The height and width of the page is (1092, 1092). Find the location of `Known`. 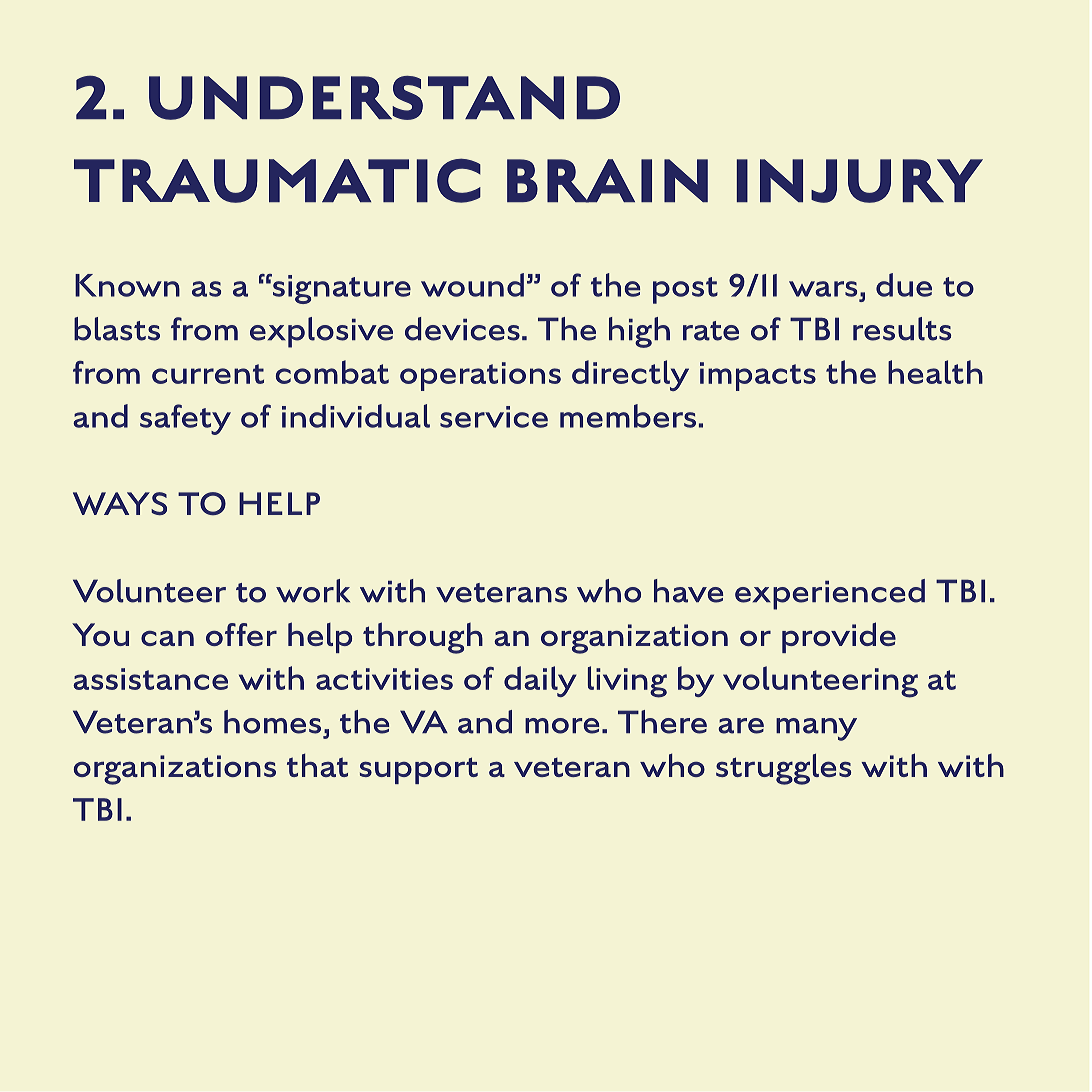

Known is located at coordinates (127, 285).
